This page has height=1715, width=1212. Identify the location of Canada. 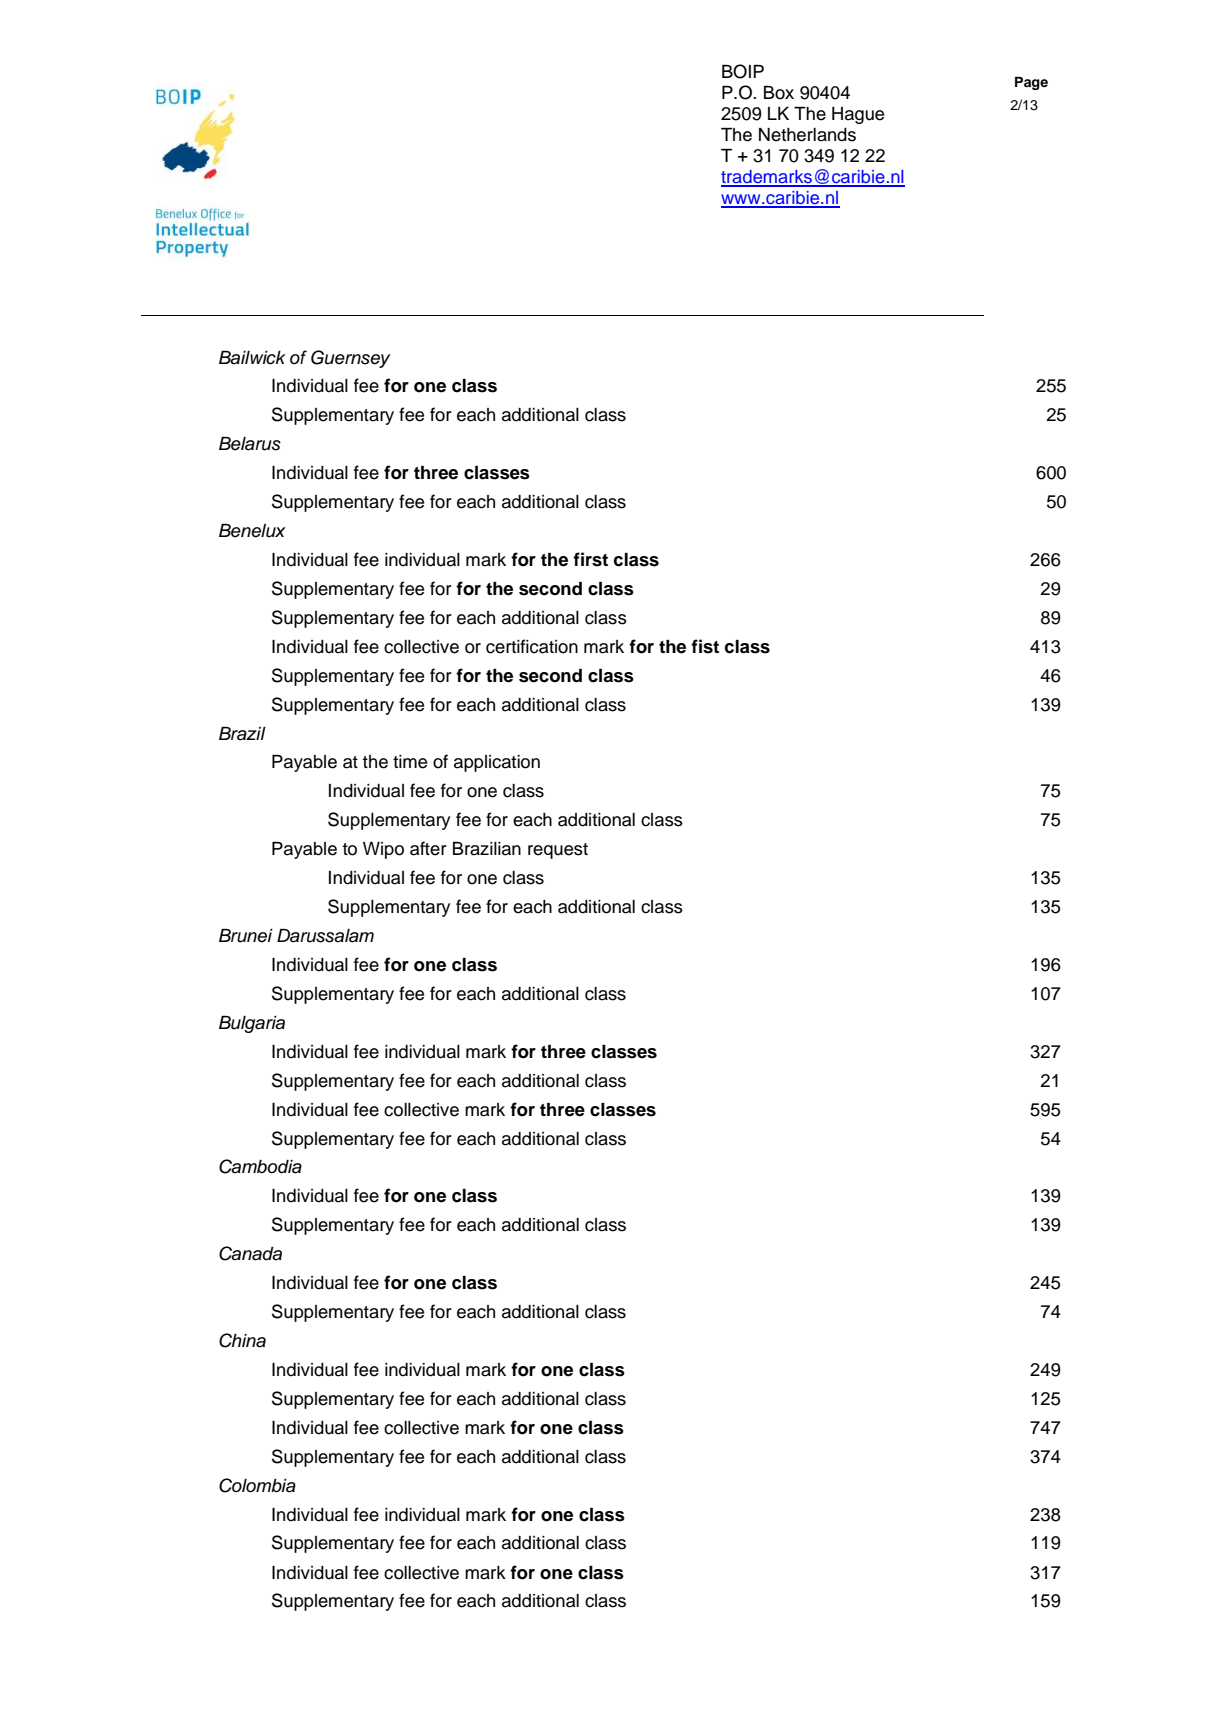
(250, 1253).
